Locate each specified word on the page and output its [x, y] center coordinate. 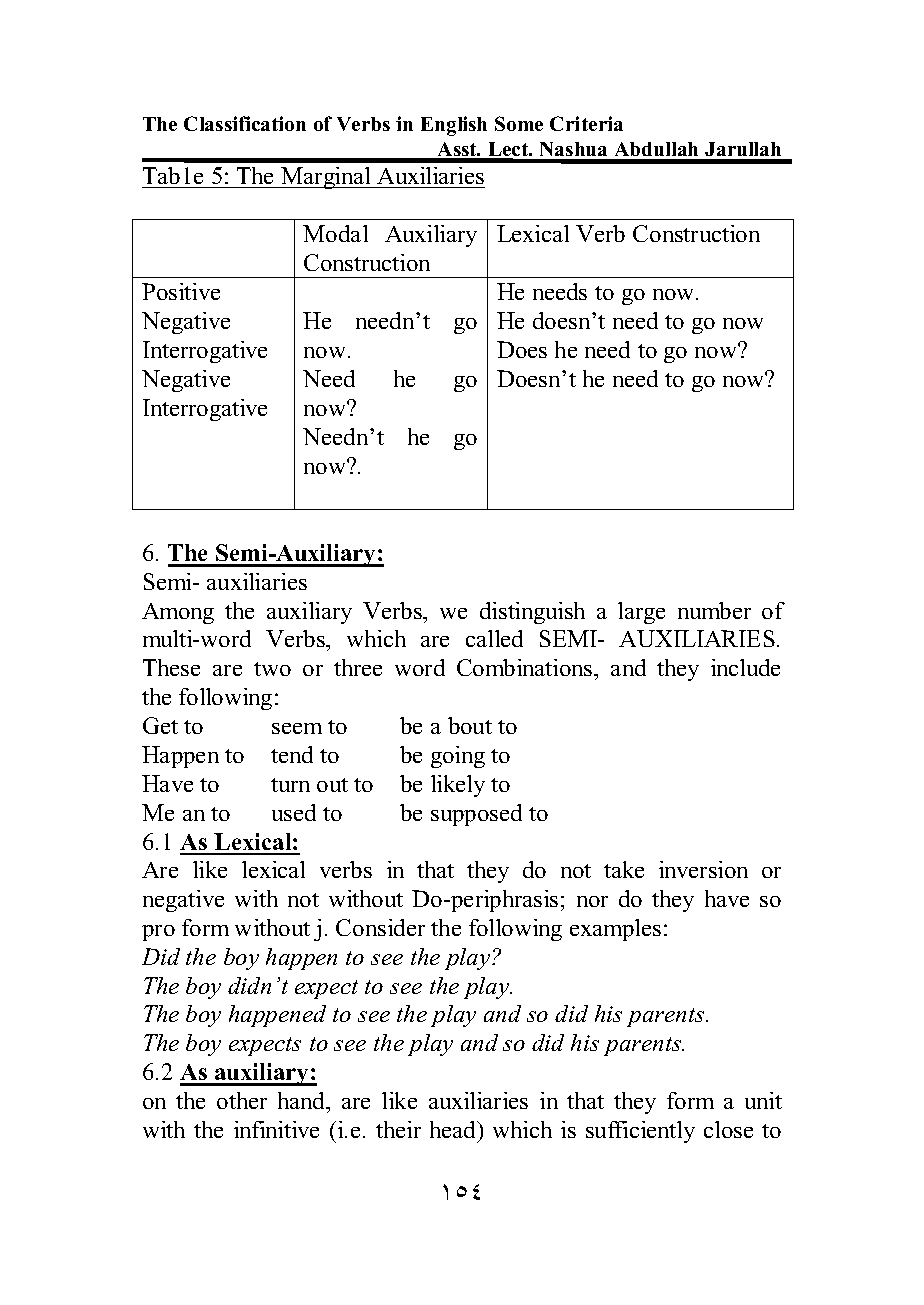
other [242, 1100]
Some [519, 123]
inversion [703, 869]
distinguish [532, 613]
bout [470, 725]
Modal [335, 233]
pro [158, 933]
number [714, 610]
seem [297, 728]
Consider [380, 927]
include [745, 667]
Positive [181, 291]
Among [178, 613]
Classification [245, 123]
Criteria [586, 123]
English [454, 126]
